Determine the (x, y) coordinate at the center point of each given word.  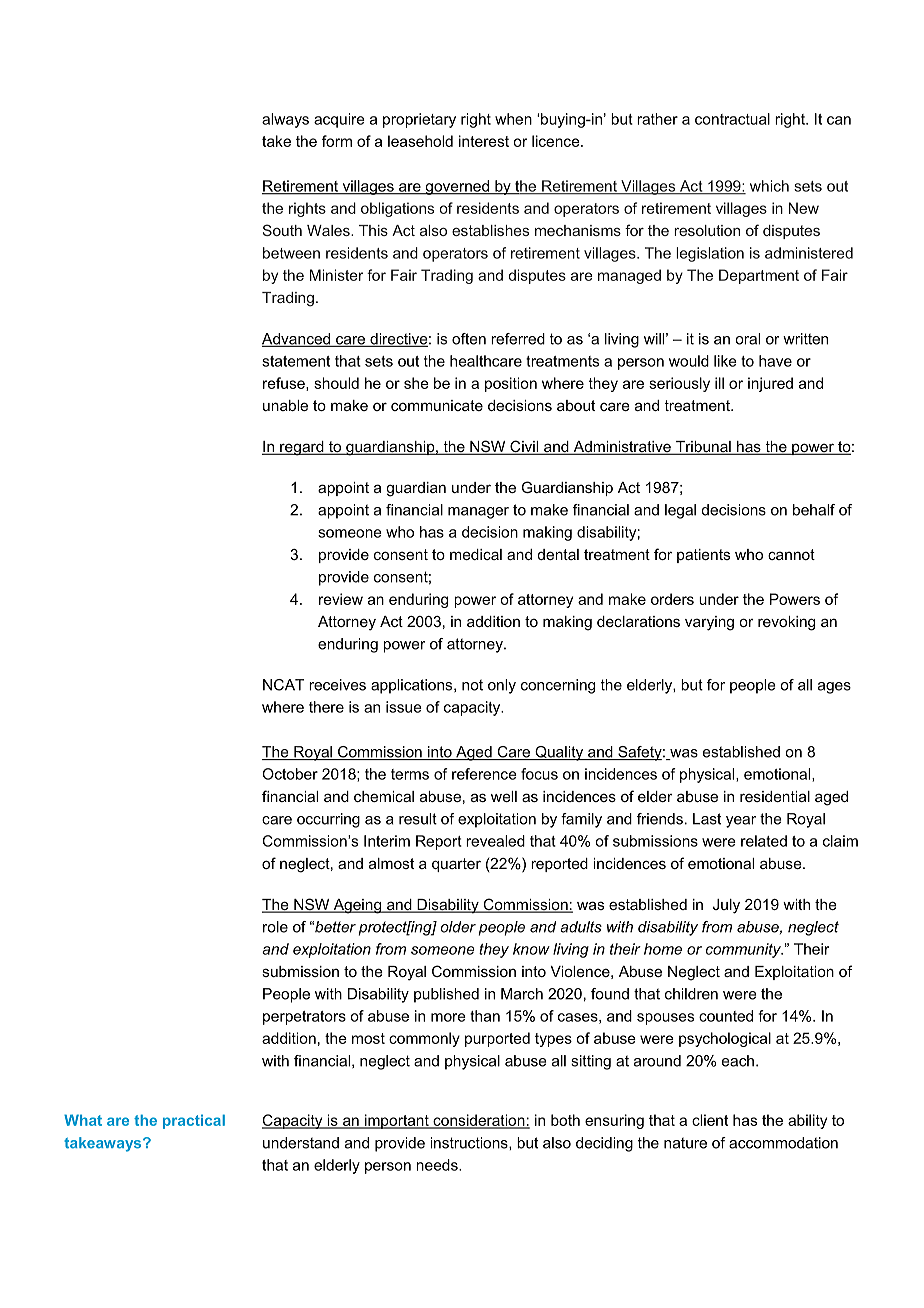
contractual (732, 119)
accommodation (783, 1143)
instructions (470, 1143)
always (285, 120)
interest (484, 141)
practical (194, 1121)
